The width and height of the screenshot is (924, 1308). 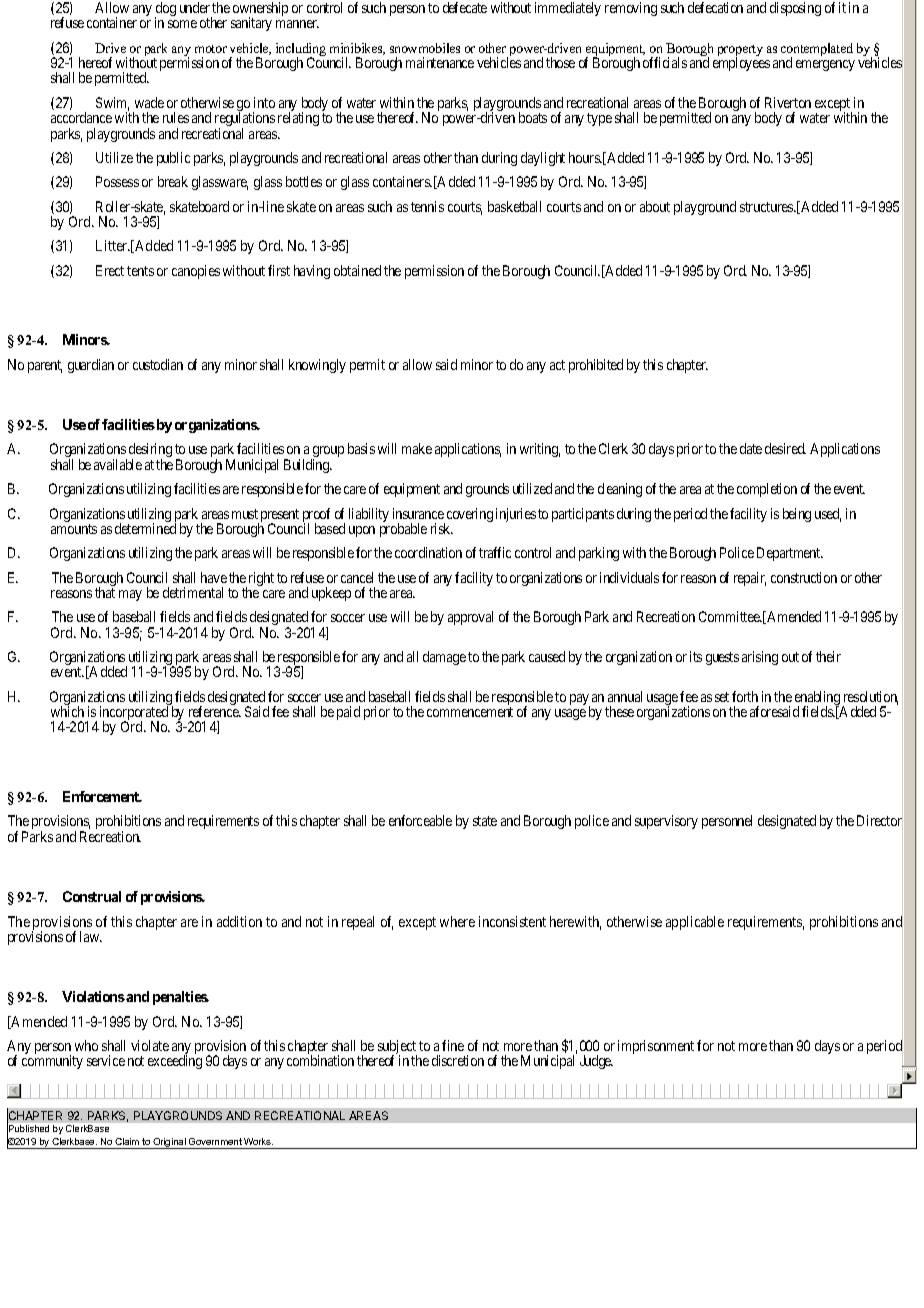 I want to click on may, so click(x=130, y=595).
